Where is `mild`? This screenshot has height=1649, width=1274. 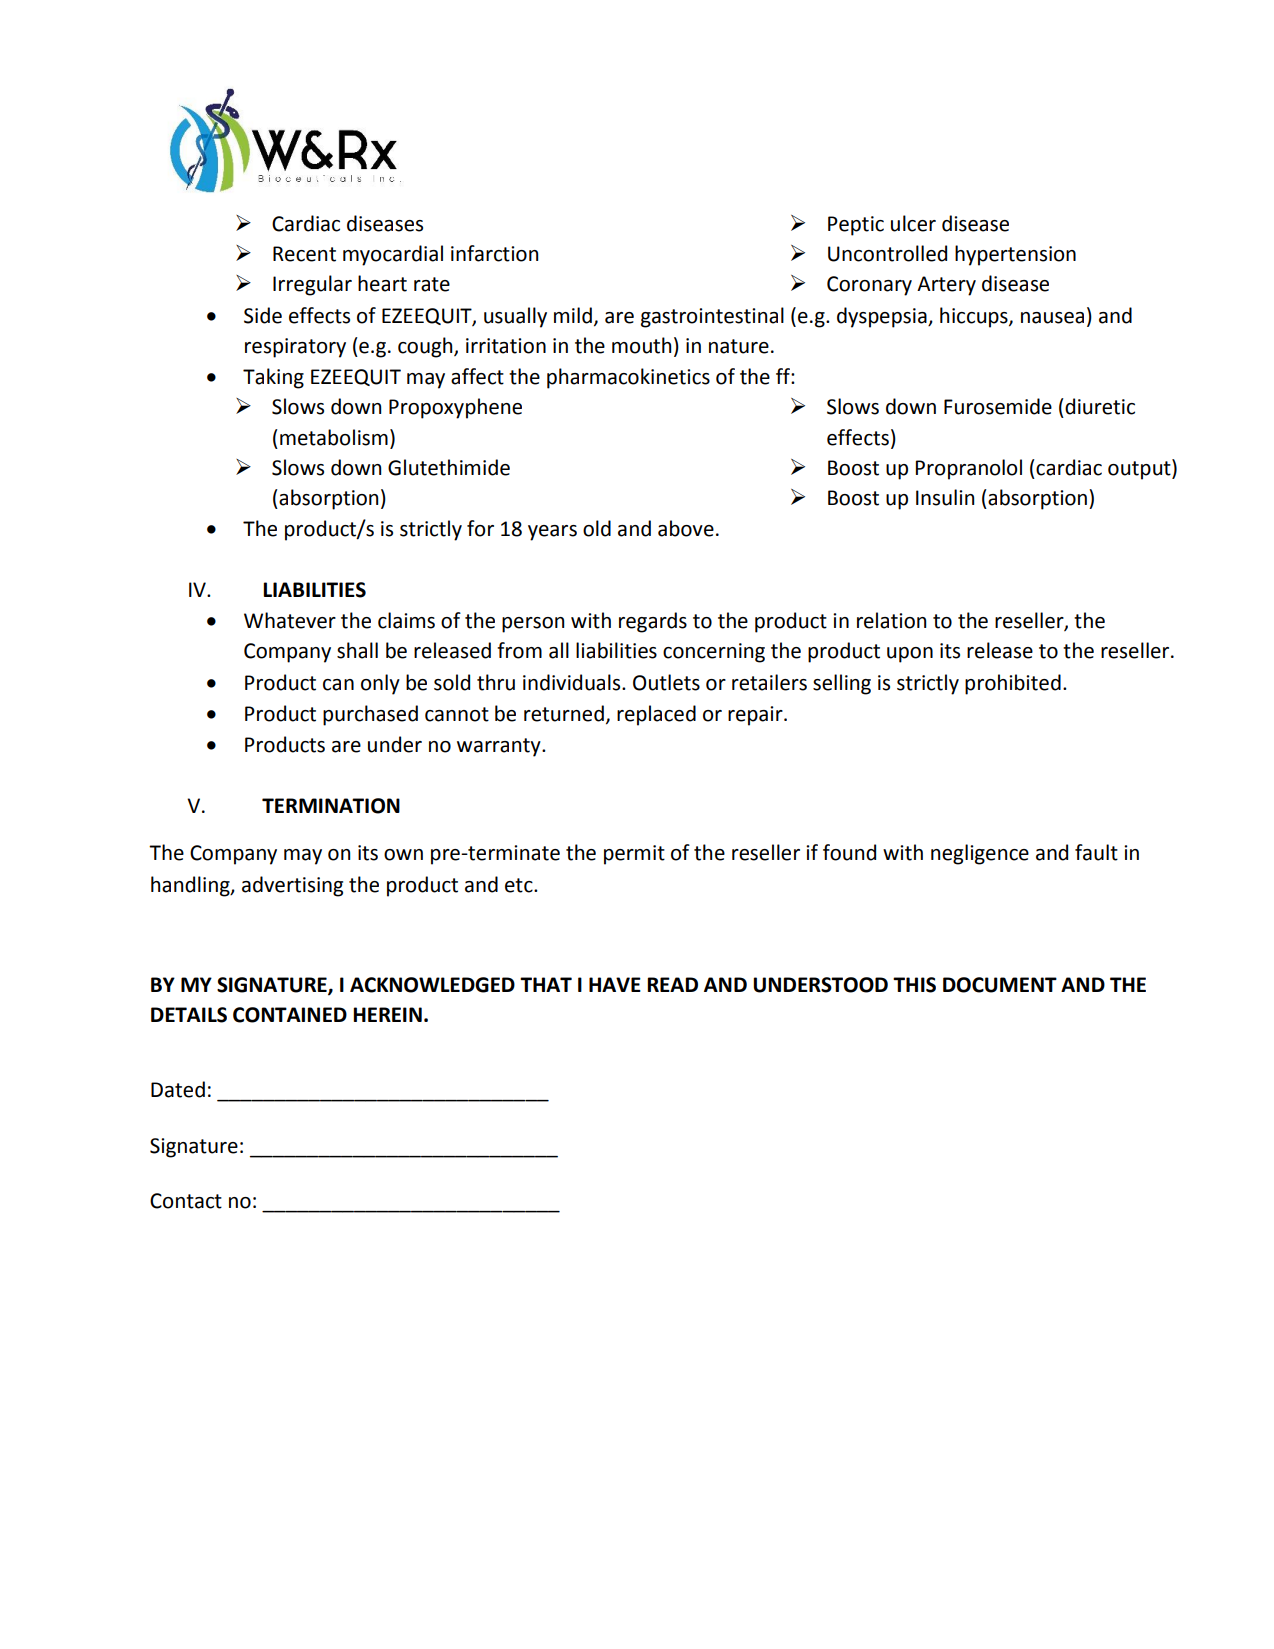 mild is located at coordinates (573, 315).
